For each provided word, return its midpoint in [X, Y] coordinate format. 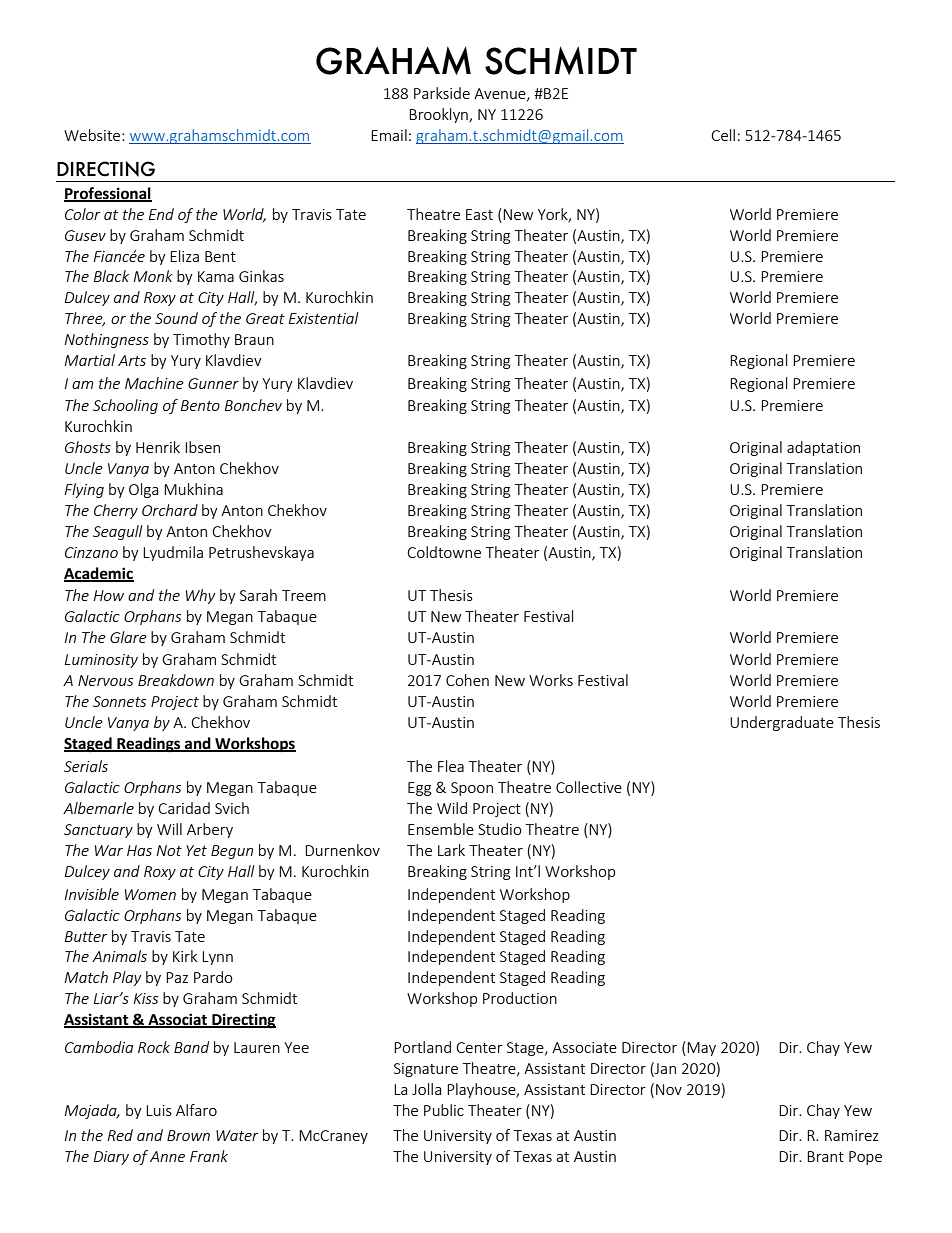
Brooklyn [439, 115]
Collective [589, 787]
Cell [723, 135]
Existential [324, 318]
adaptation [823, 448]
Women [150, 894]
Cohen [467, 680]
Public [444, 1110]
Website [93, 135]
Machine [154, 383]
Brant [825, 1156]
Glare [128, 637]
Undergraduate [782, 723]
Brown [188, 1135]
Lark [451, 850]
